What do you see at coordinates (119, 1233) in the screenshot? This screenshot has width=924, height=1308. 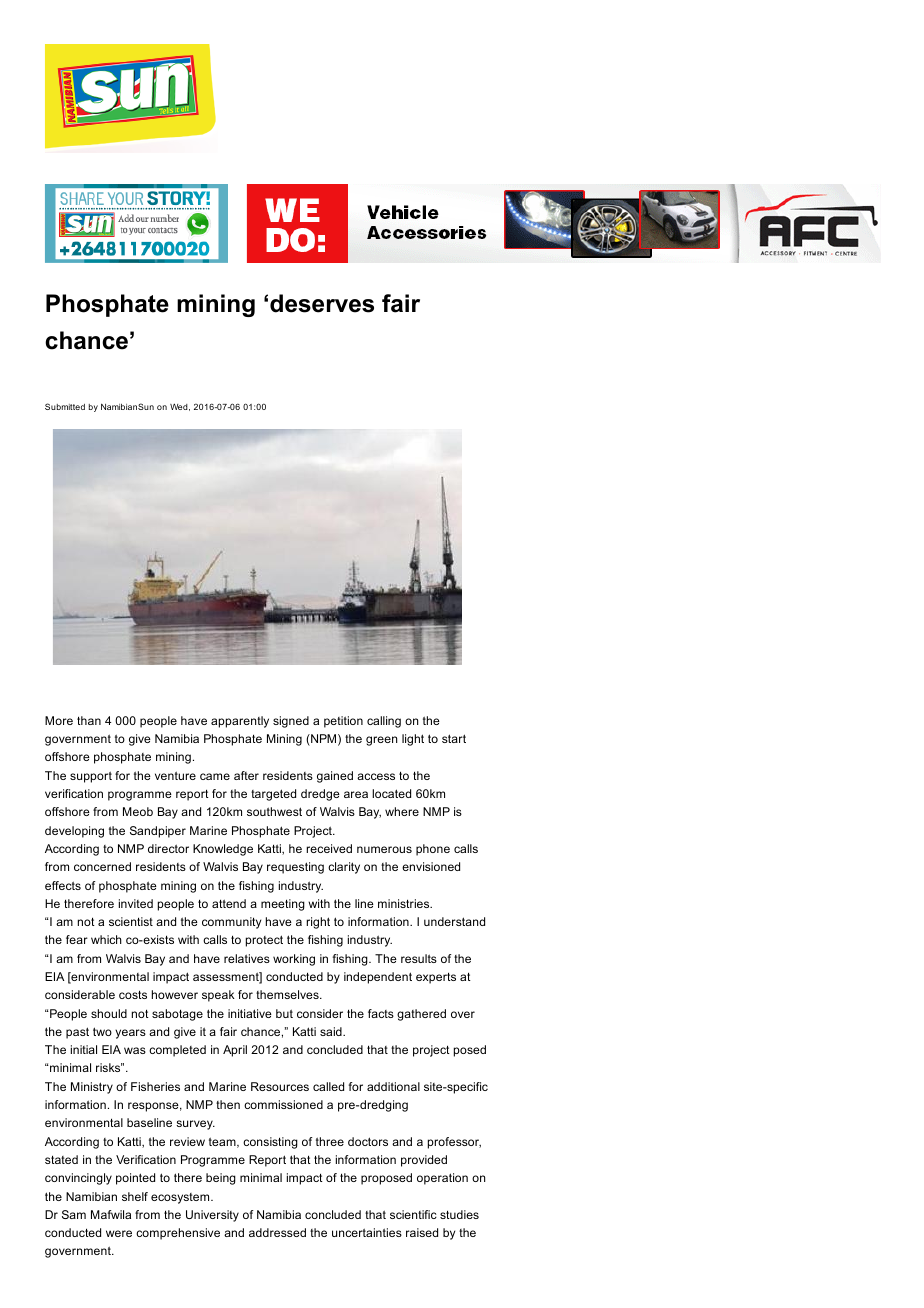 I see `were` at bounding box center [119, 1233].
